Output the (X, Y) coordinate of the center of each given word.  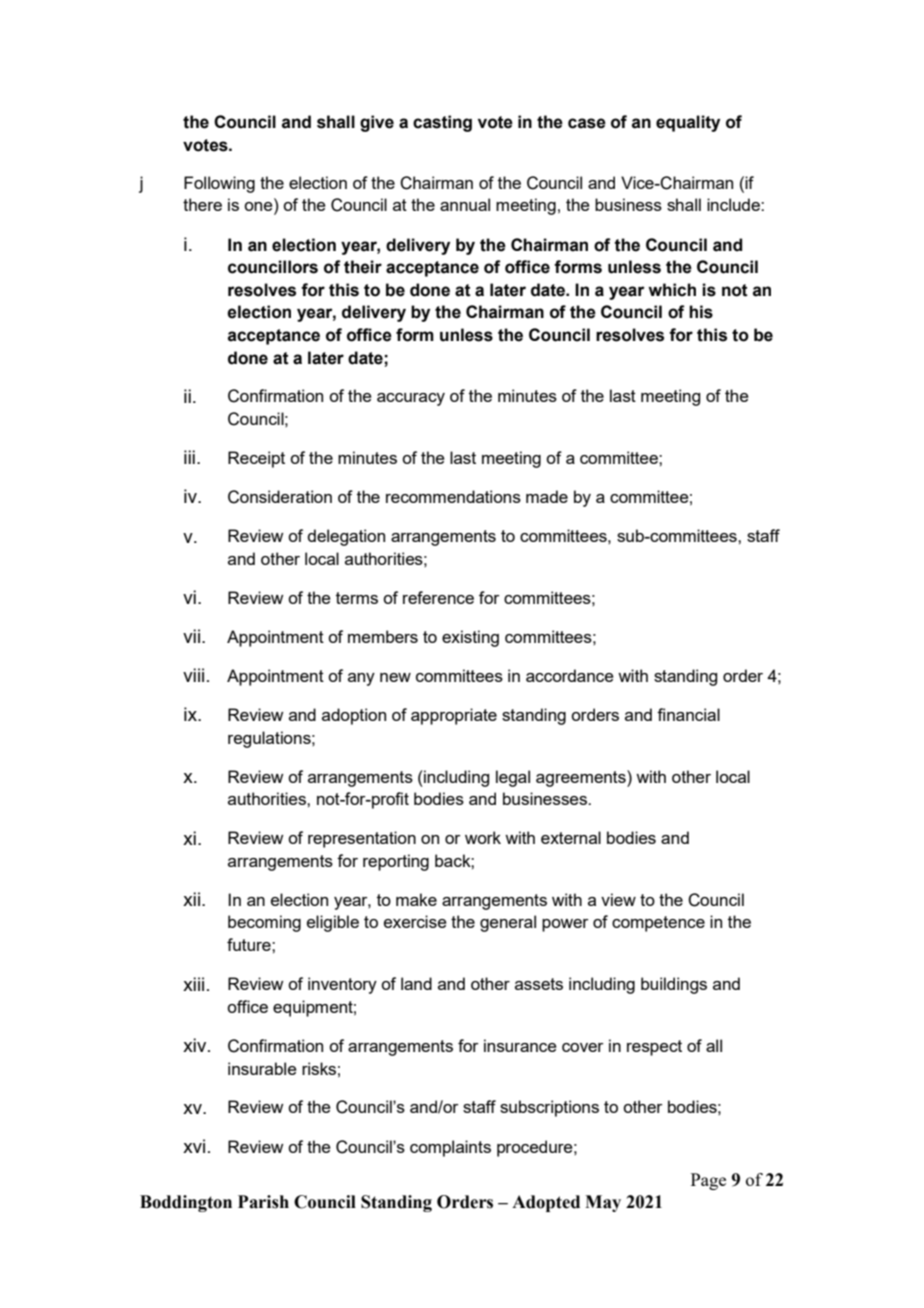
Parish (263, 1202)
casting (442, 123)
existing (470, 638)
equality (688, 123)
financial (688, 714)
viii (193, 675)
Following (219, 184)
